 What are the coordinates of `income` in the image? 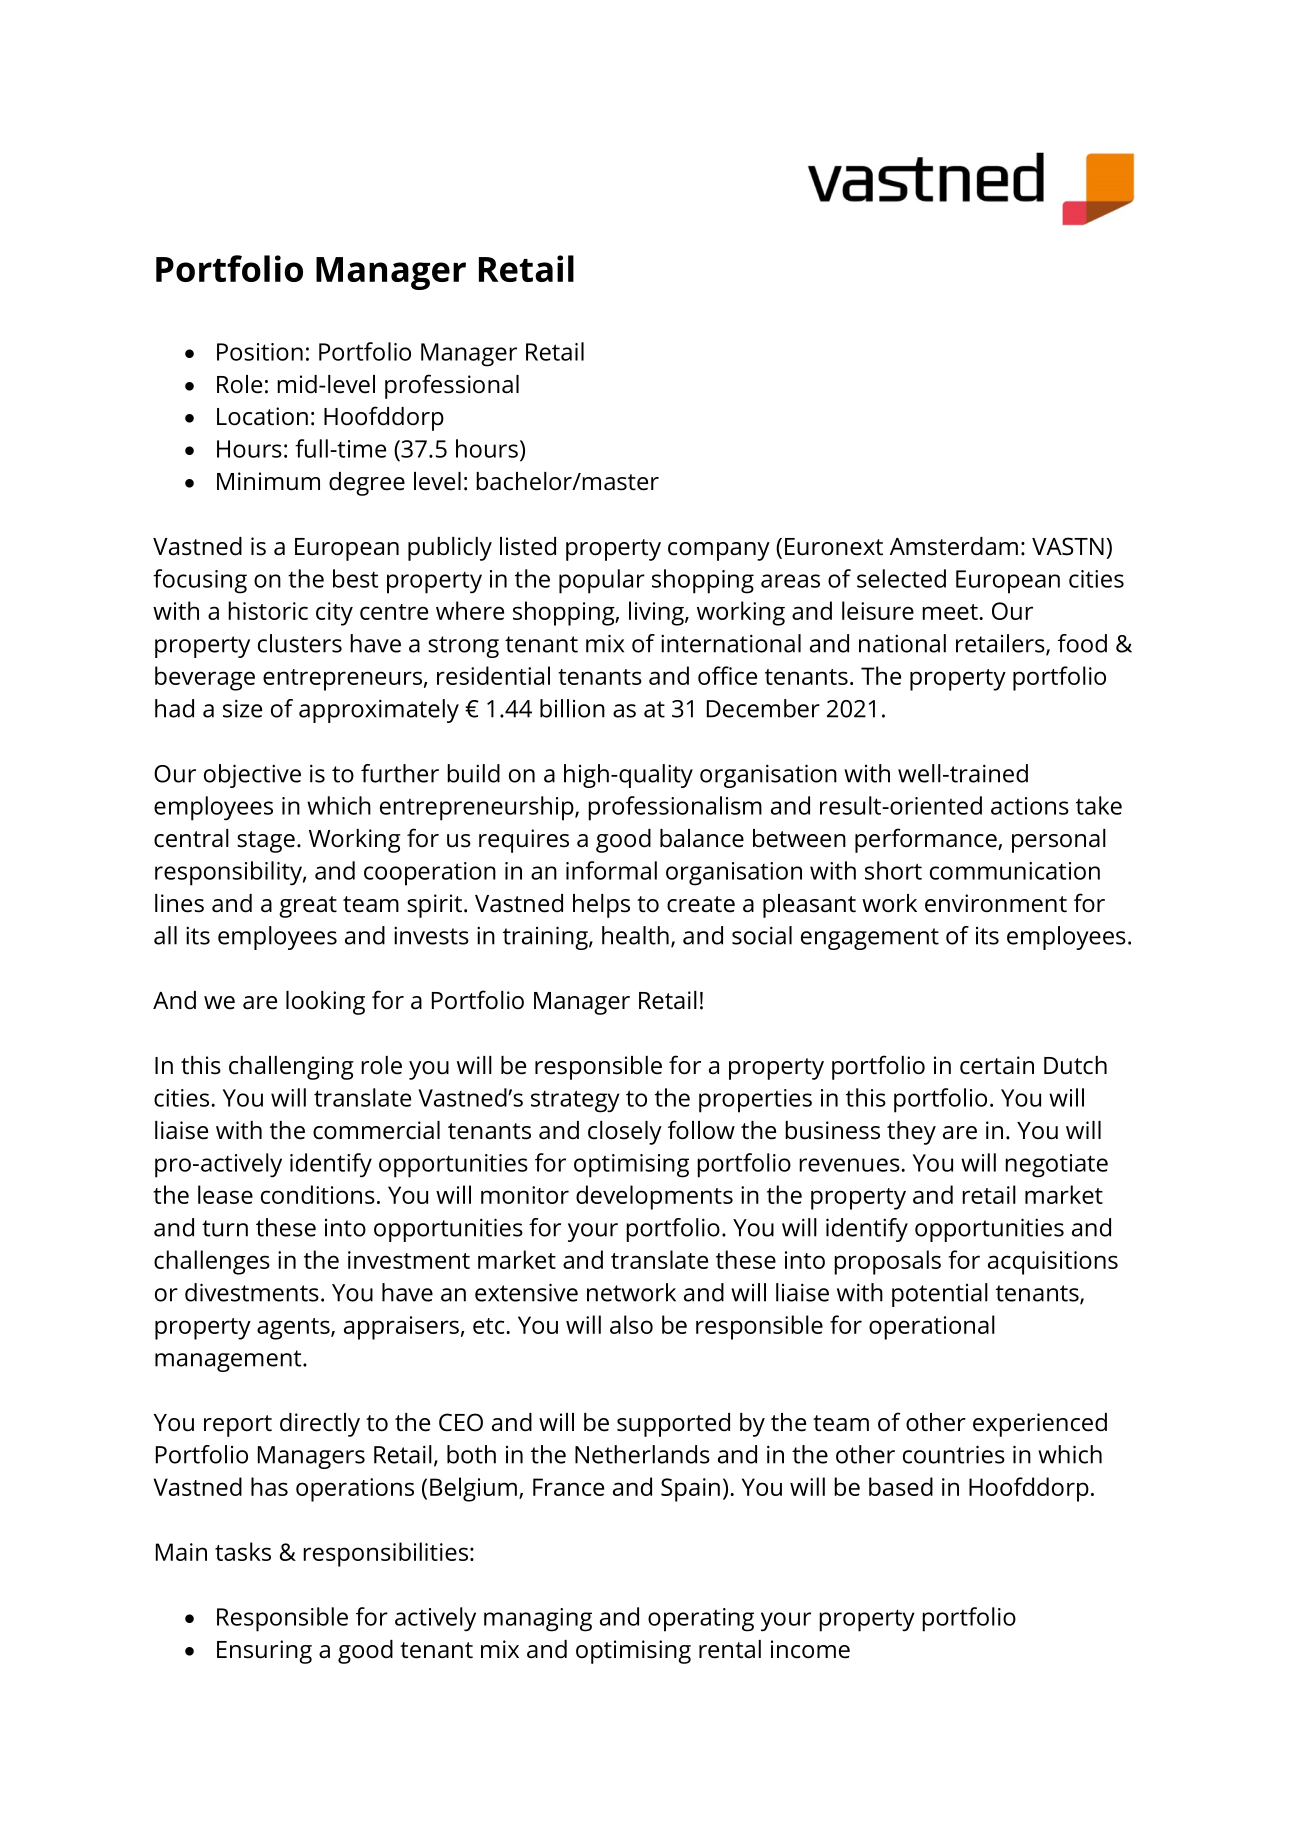 It's located at (810, 1649).
